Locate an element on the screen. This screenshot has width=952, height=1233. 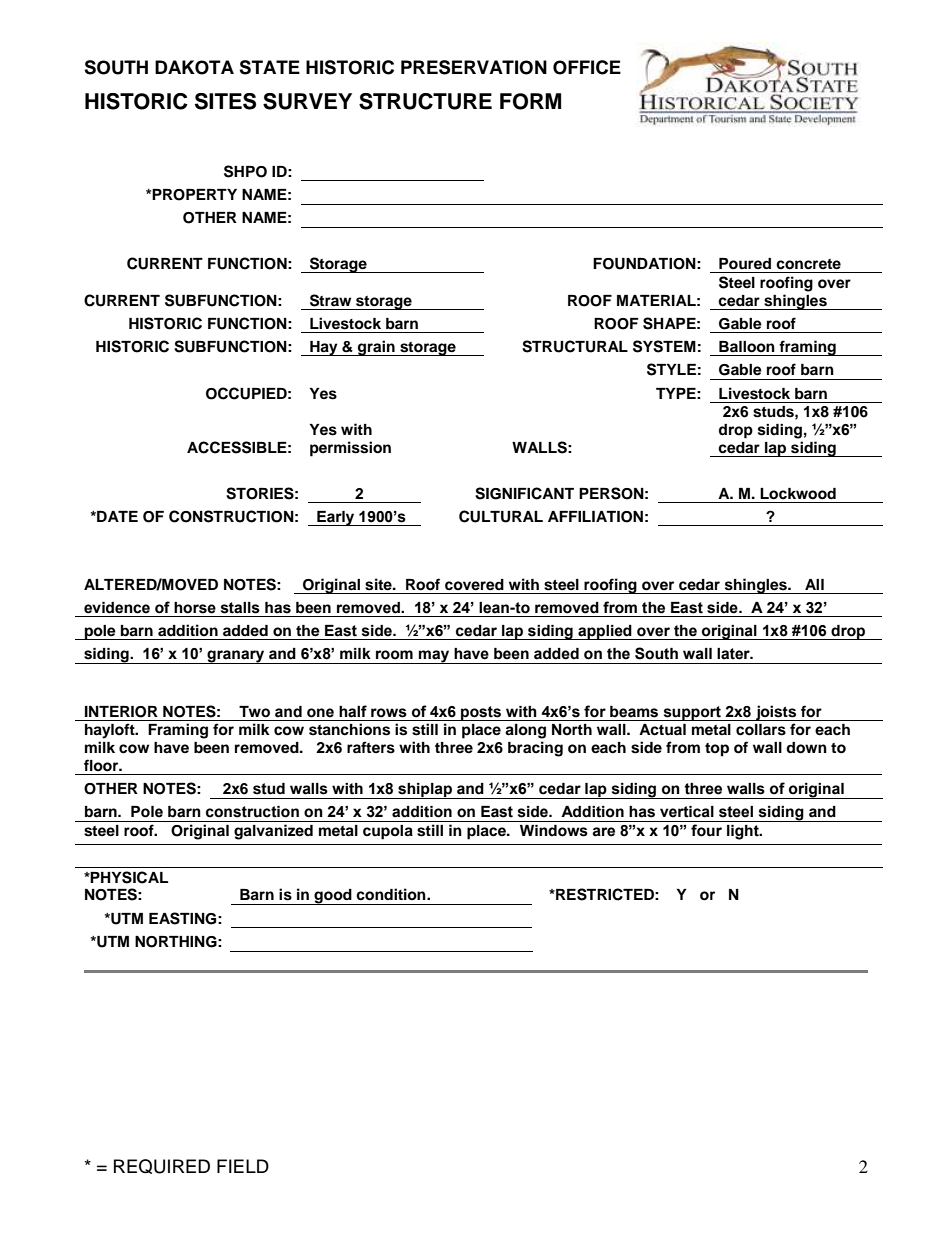
FIELD is located at coordinates (243, 1166).
